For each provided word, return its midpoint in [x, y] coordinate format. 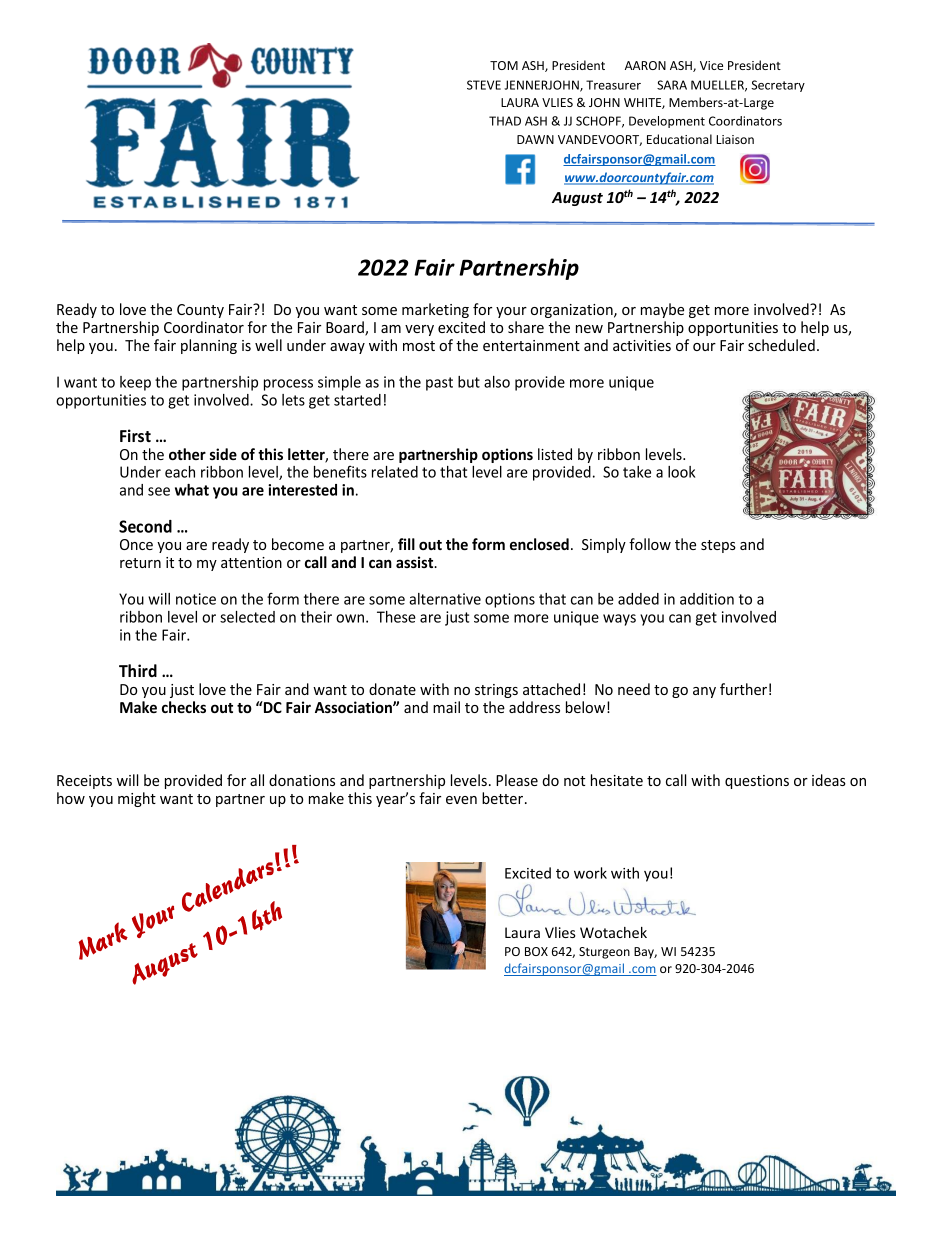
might [137, 799]
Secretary [778, 86]
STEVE [484, 85]
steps [718, 546]
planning [209, 346]
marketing [435, 310]
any [704, 692]
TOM [504, 65]
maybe [662, 310]
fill [406, 544]
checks [184, 707]
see [159, 491]
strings [496, 691]
